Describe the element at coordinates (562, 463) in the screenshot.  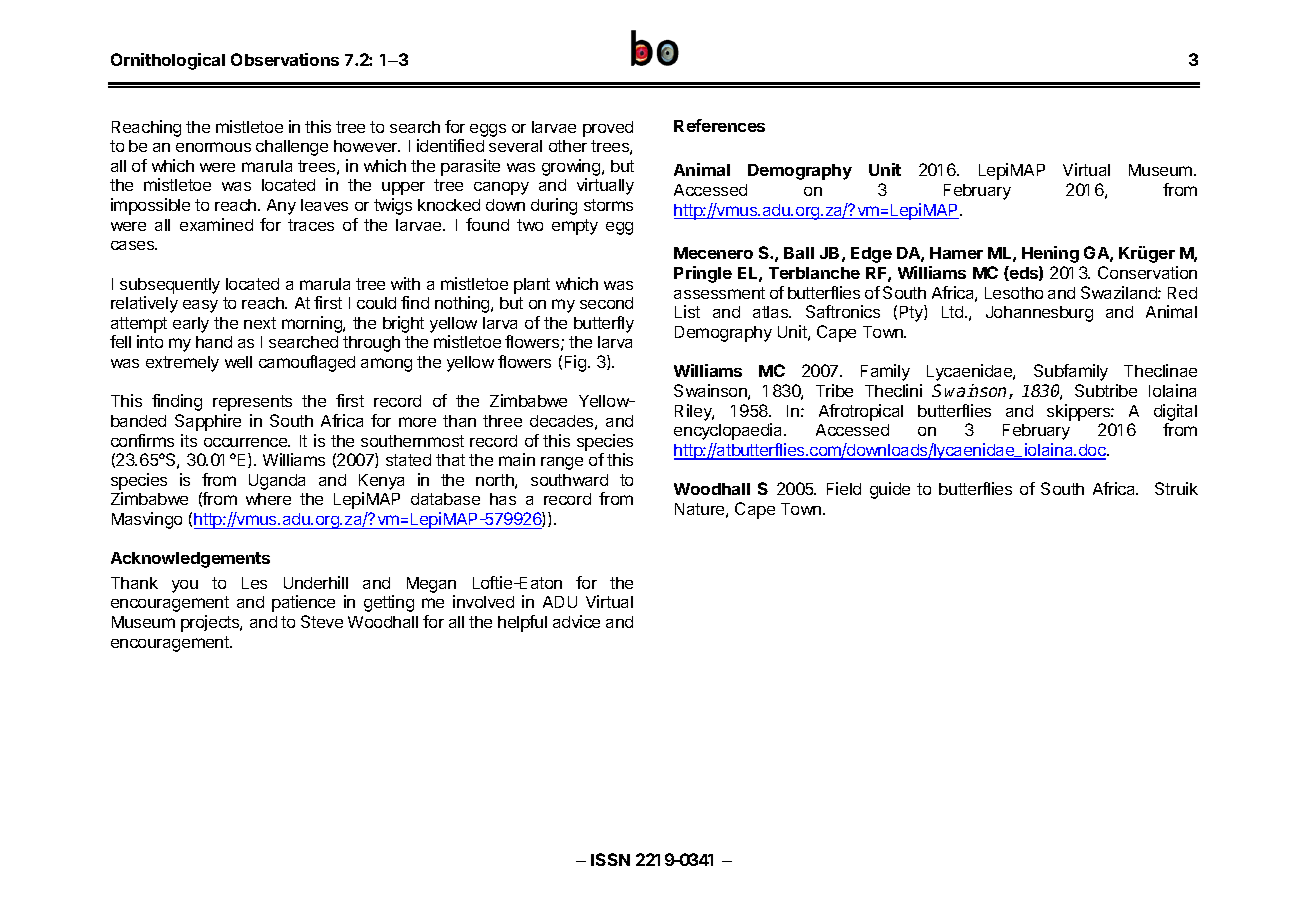
I see `range` at that location.
